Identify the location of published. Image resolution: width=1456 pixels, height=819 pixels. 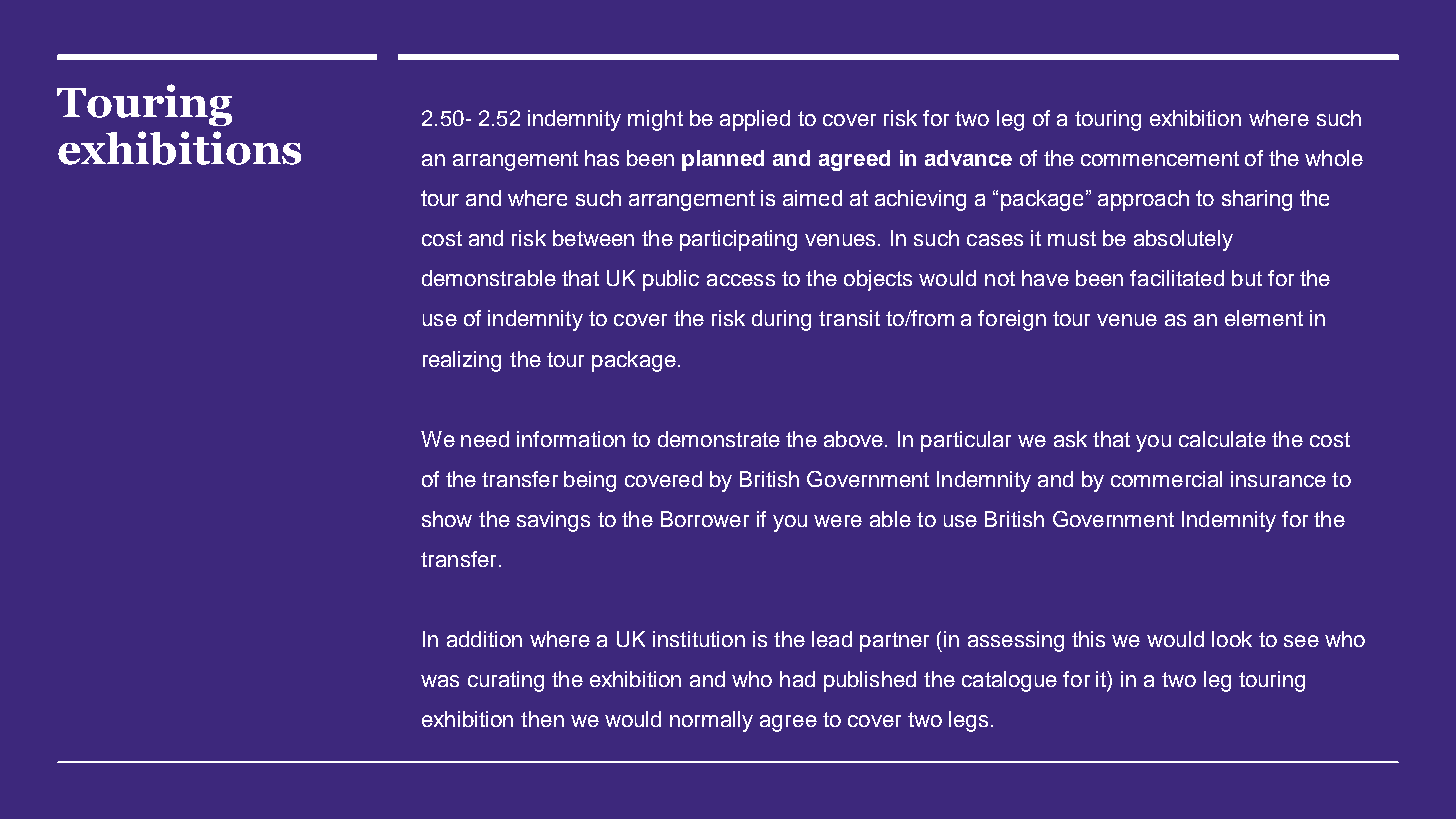
(870, 681).
